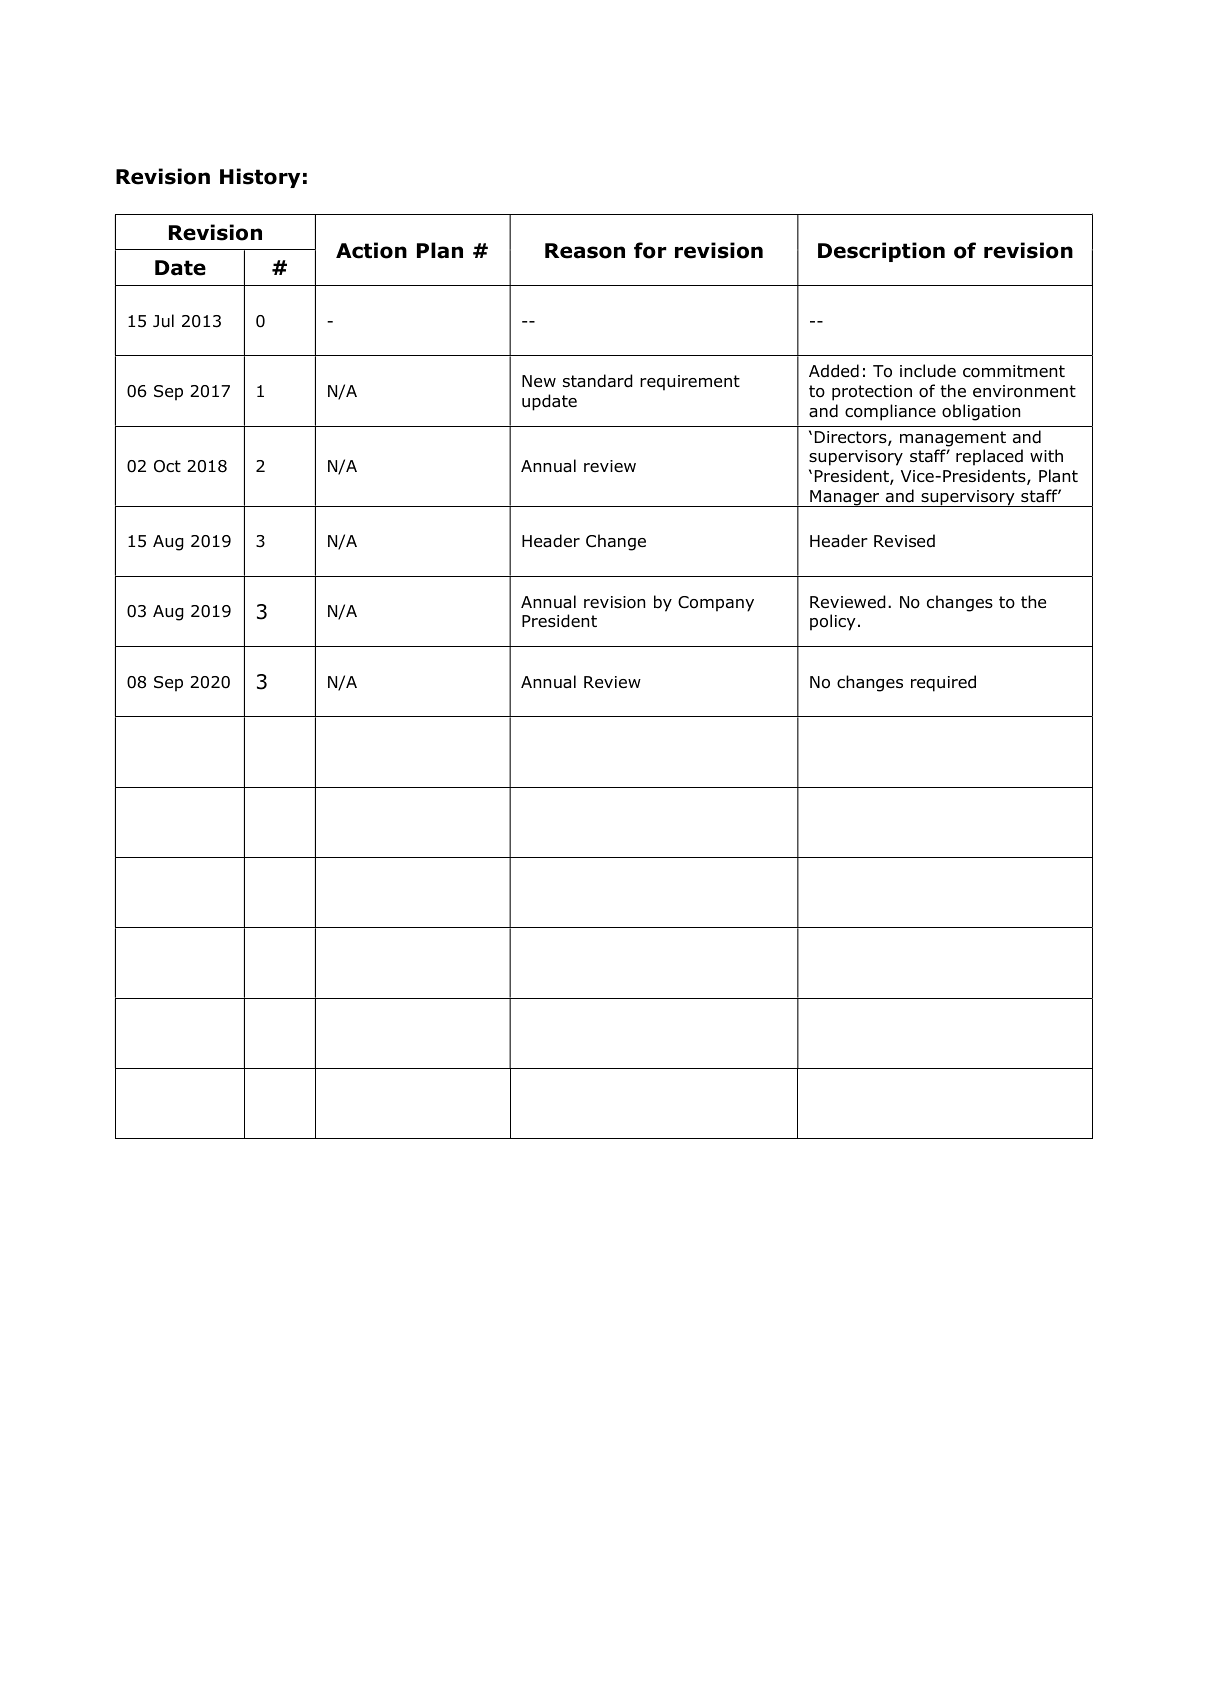 This document has width=1208, height=1708. What do you see at coordinates (163, 320) in the document?
I see `Jul` at bounding box center [163, 320].
